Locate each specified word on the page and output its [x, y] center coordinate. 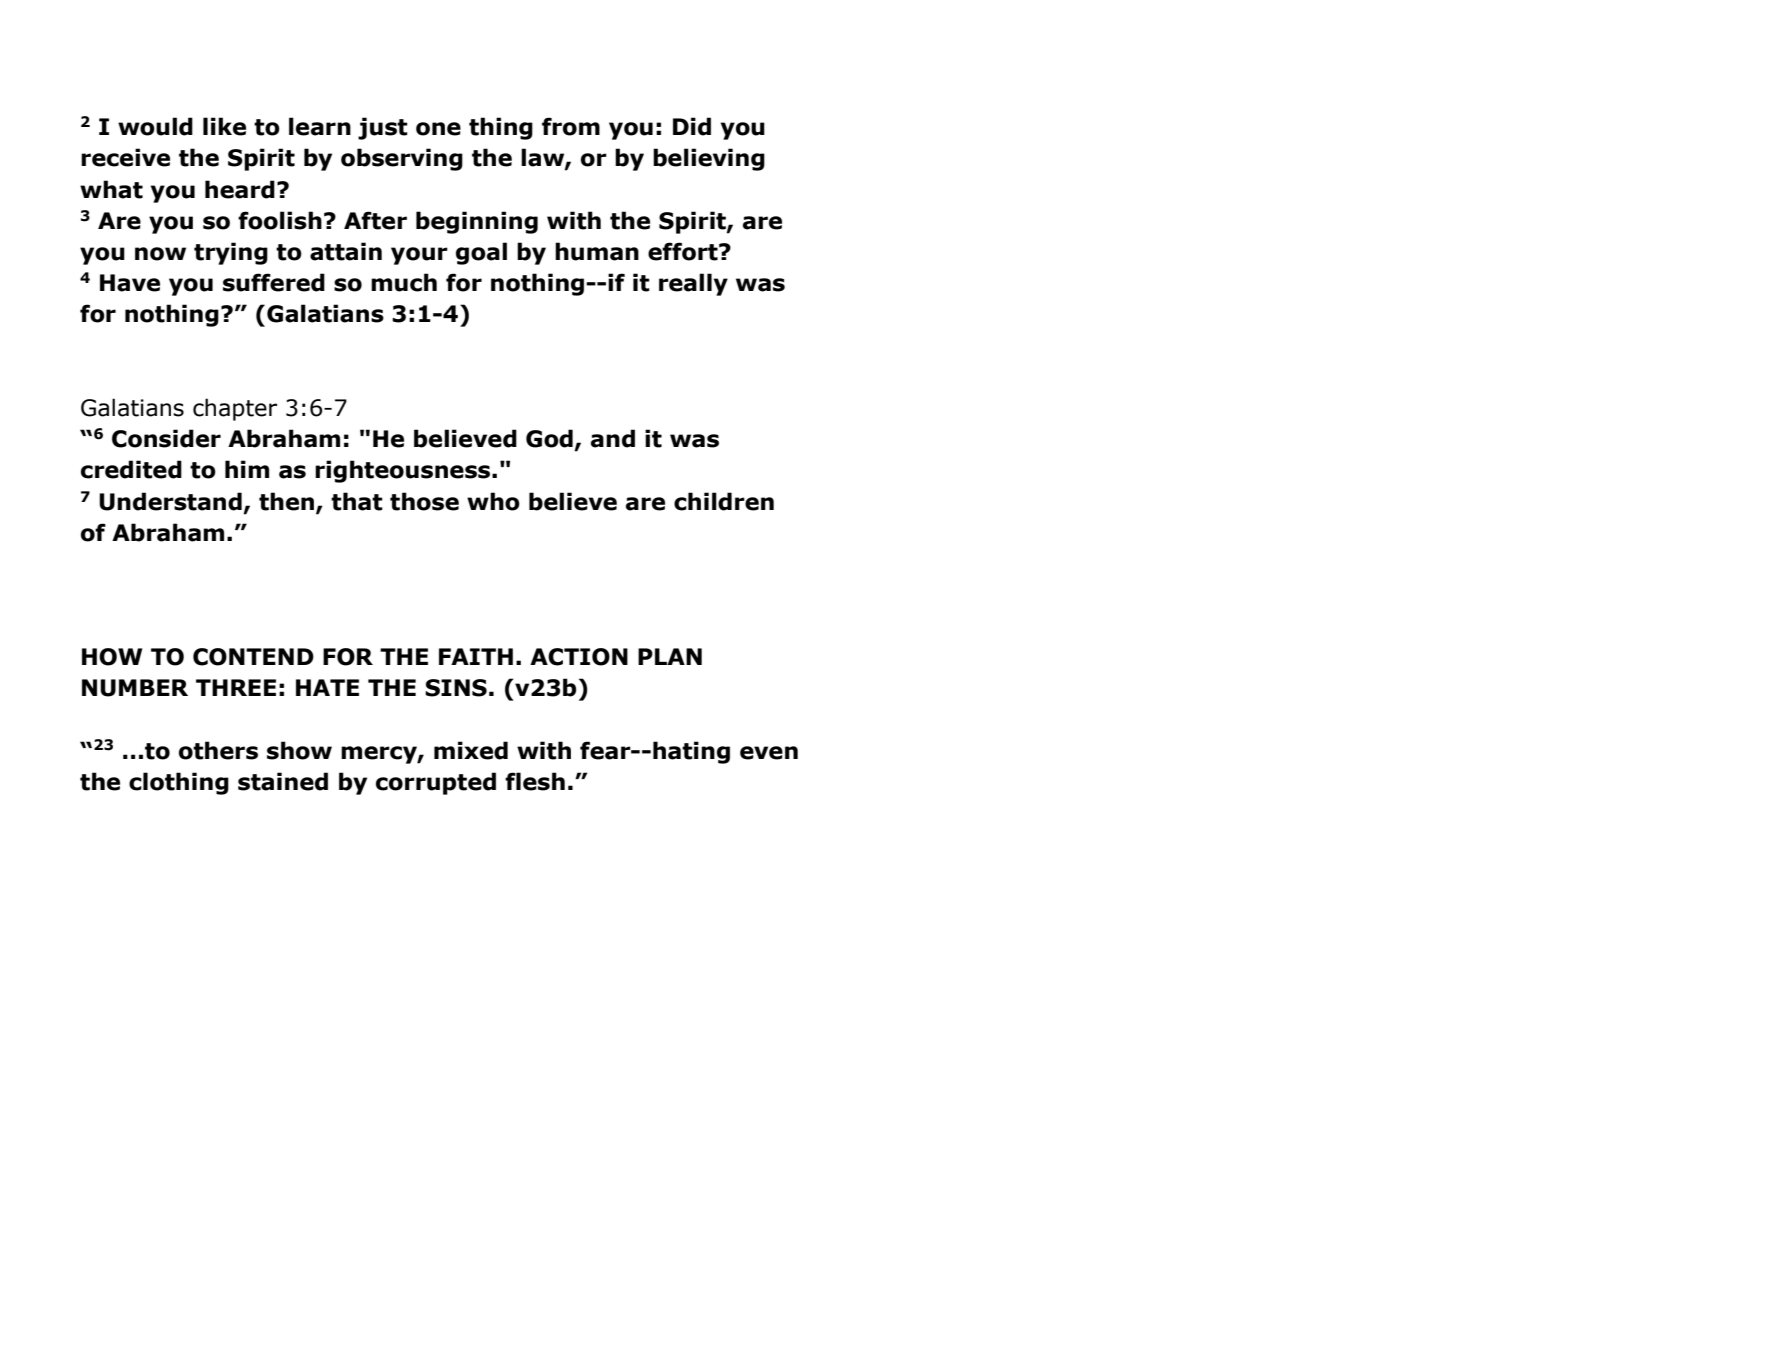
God [549, 438]
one [438, 129]
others [218, 750]
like [224, 126]
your [419, 256]
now [160, 254]
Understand [170, 501]
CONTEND [253, 657]
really [693, 284]
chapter [235, 409]
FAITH [476, 656]
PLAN [670, 656]
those [424, 501]
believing [709, 159]
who [493, 501]
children [724, 501]
